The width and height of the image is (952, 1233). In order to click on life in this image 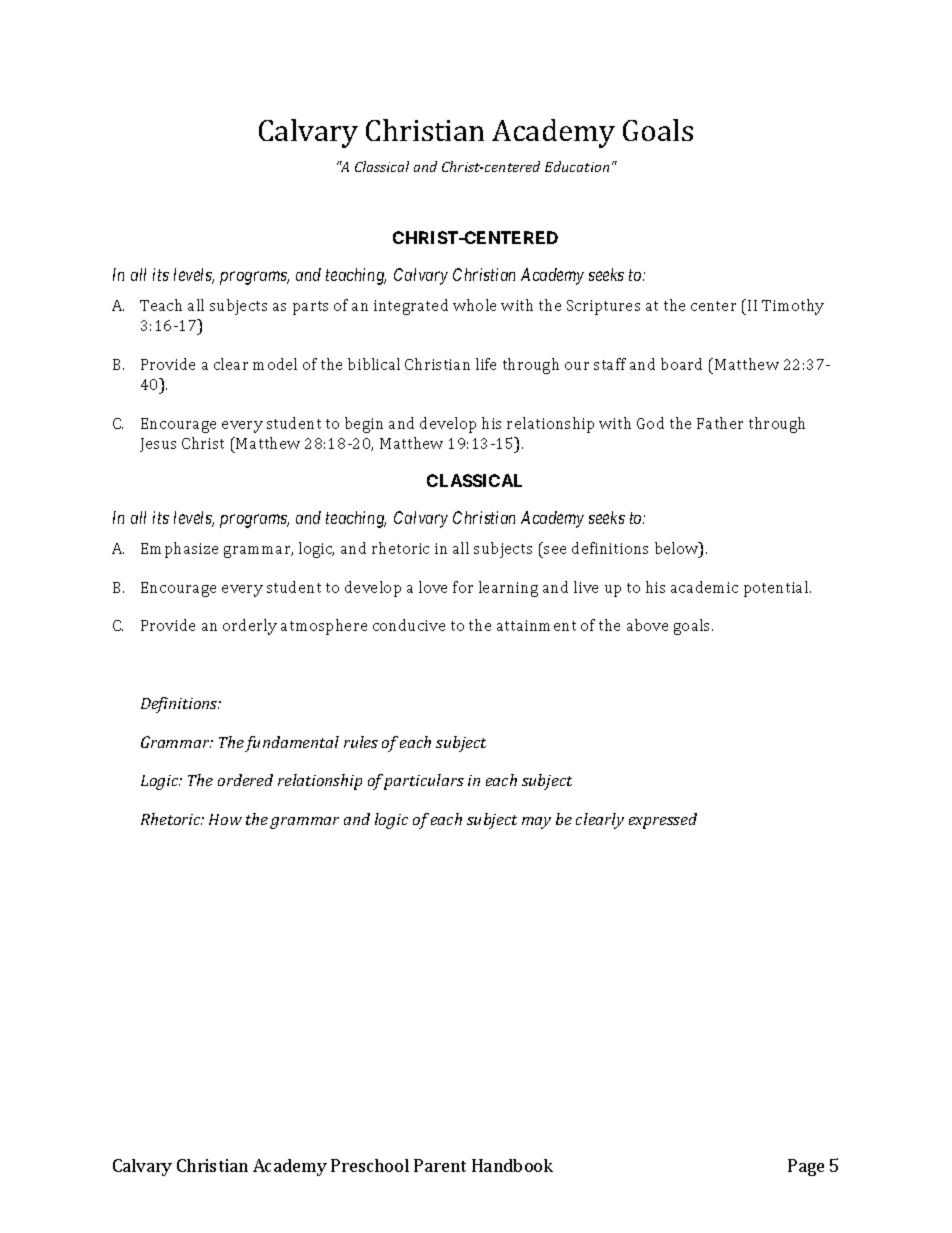, I will do `click(486, 364)`.
